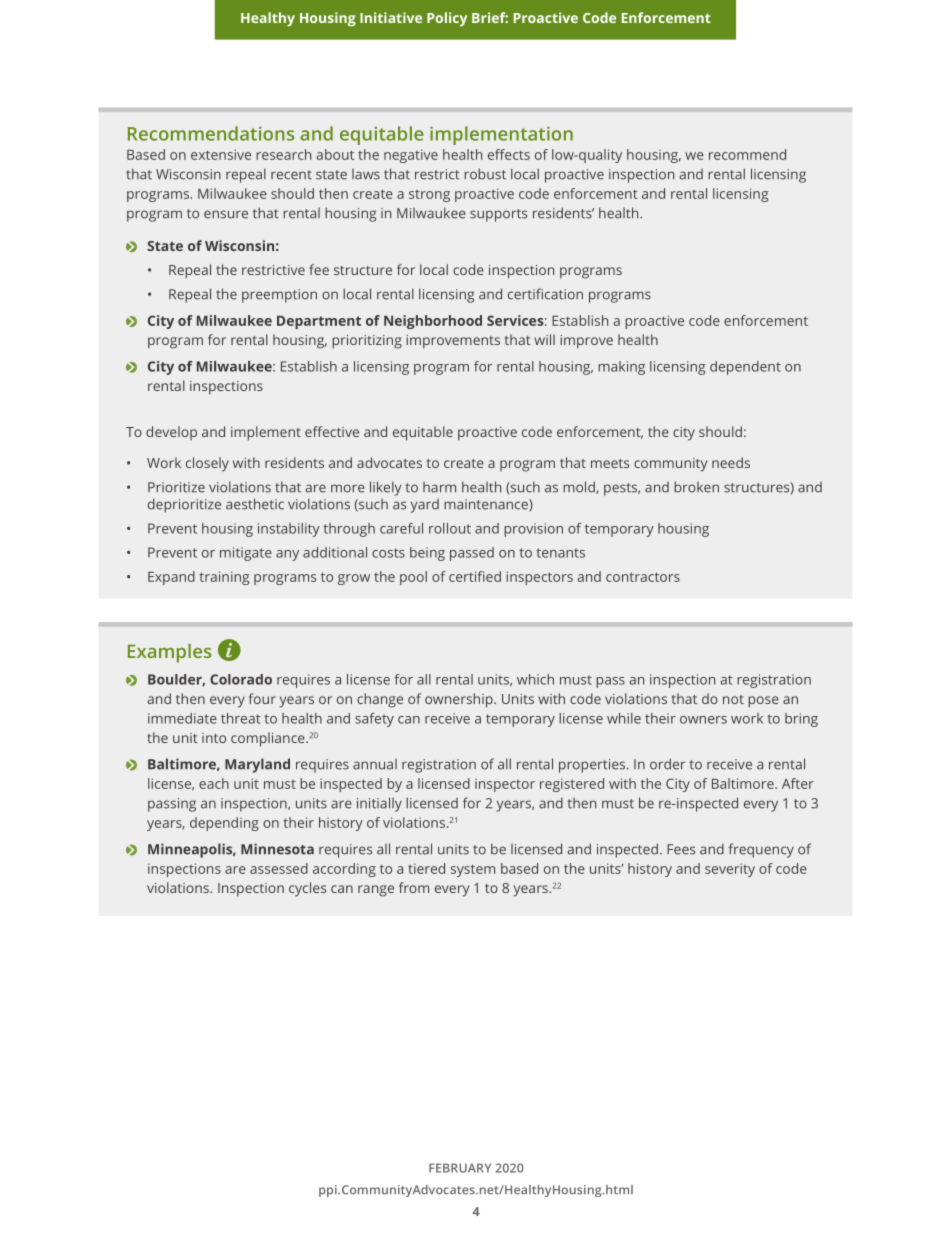 The width and height of the screenshot is (952, 1233). I want to click on Maryland, so click(257, 765).
